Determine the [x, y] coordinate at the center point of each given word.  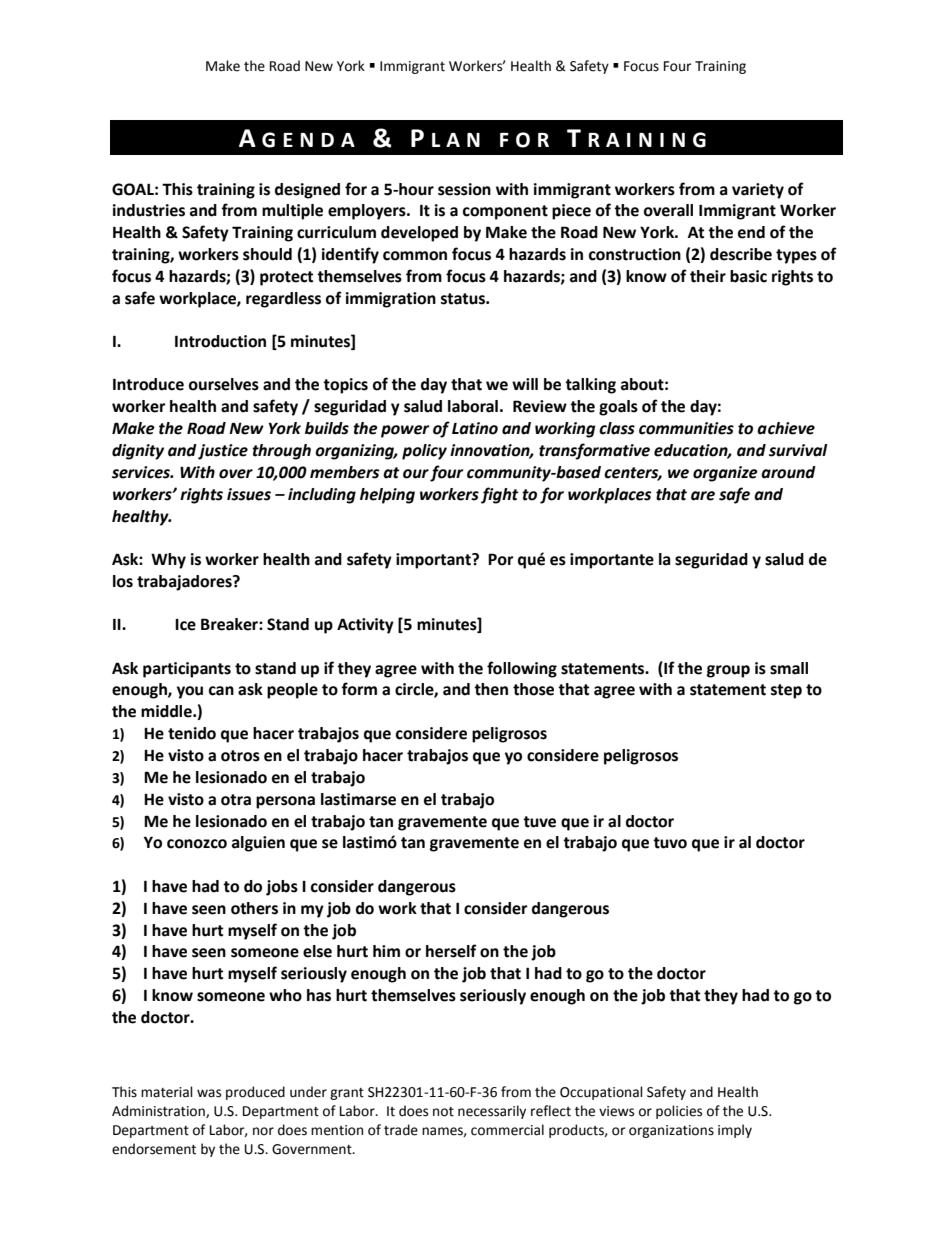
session [464, 189]
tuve [539, 822]
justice [223, 452]
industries [149, 210]
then [491, 689]
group [728, 671]
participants [187, 670]
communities [686, 428]
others [254, 908]
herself [451, 951]
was [209, 1093]
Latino [475, 428]
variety [758, 191]
